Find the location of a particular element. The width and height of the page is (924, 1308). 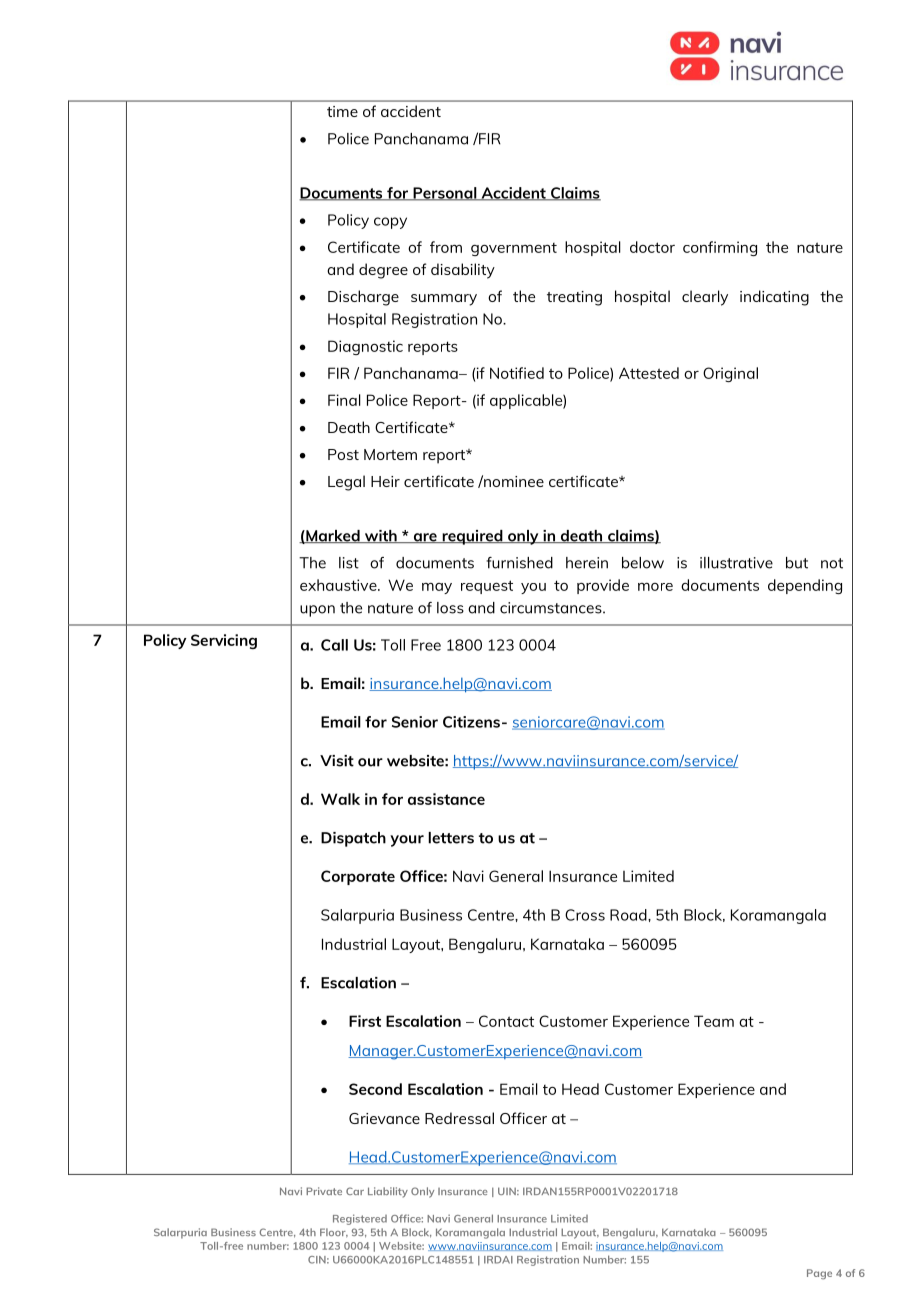

Private is located at coordinates (324, 1191).
